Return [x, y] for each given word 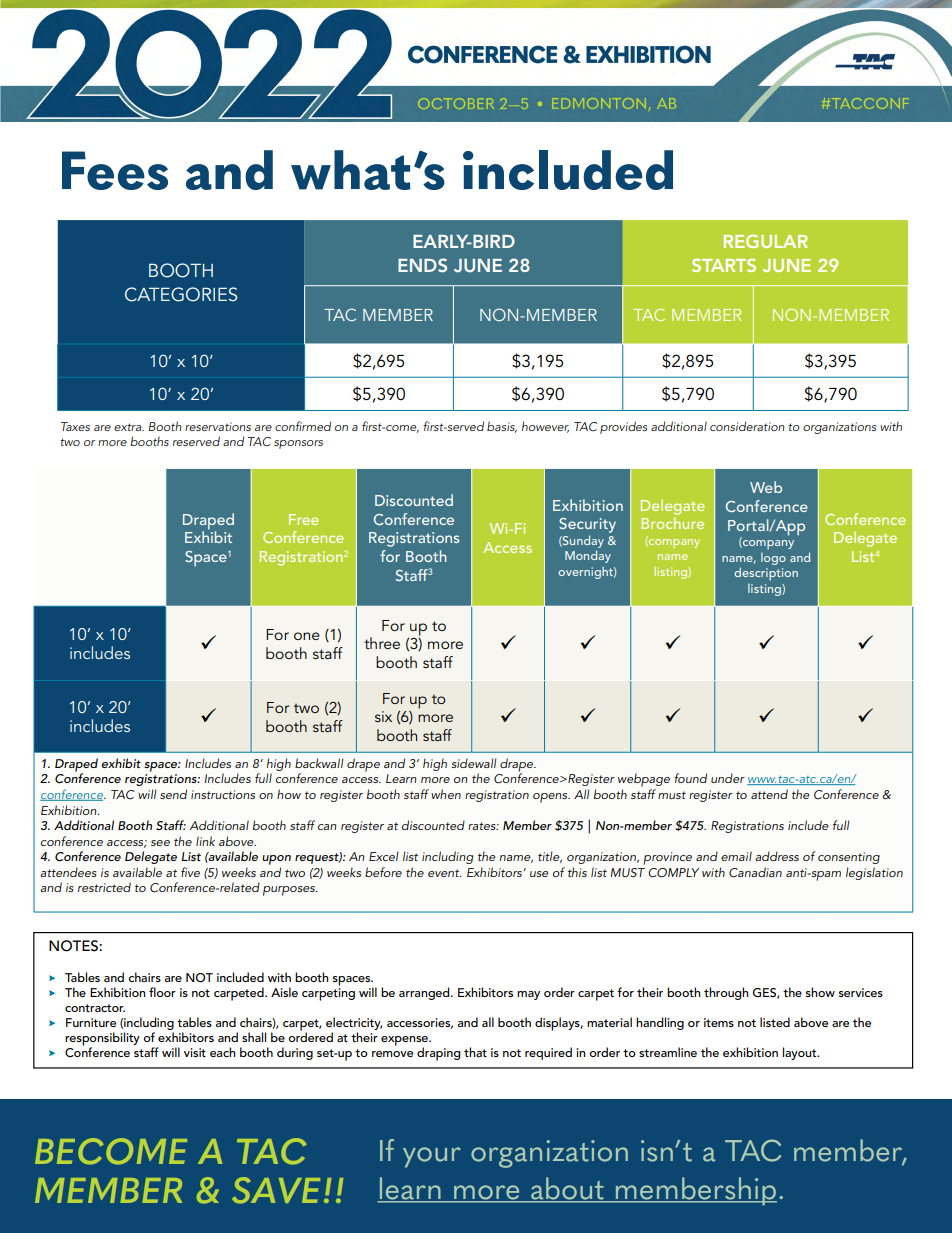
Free [304, 519]
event [444, 873]
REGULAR [766, 241]
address [777, 856]
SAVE [276, 1190]
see [160, 843]
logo [773, 559]
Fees [115, 170]
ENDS [422, 265]
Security [587, 525]
